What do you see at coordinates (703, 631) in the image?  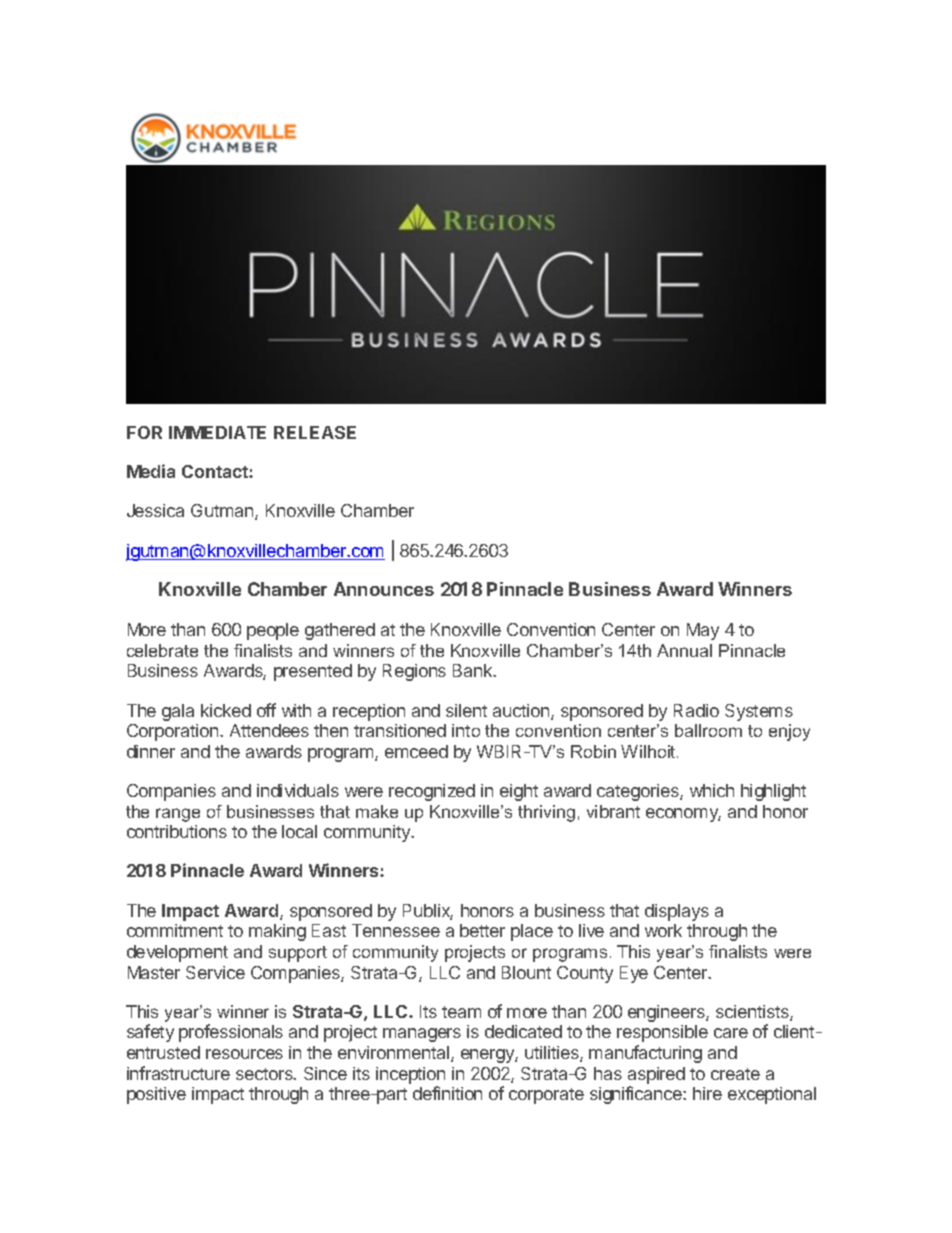 I see `May` at bounding box center [703, 631].
